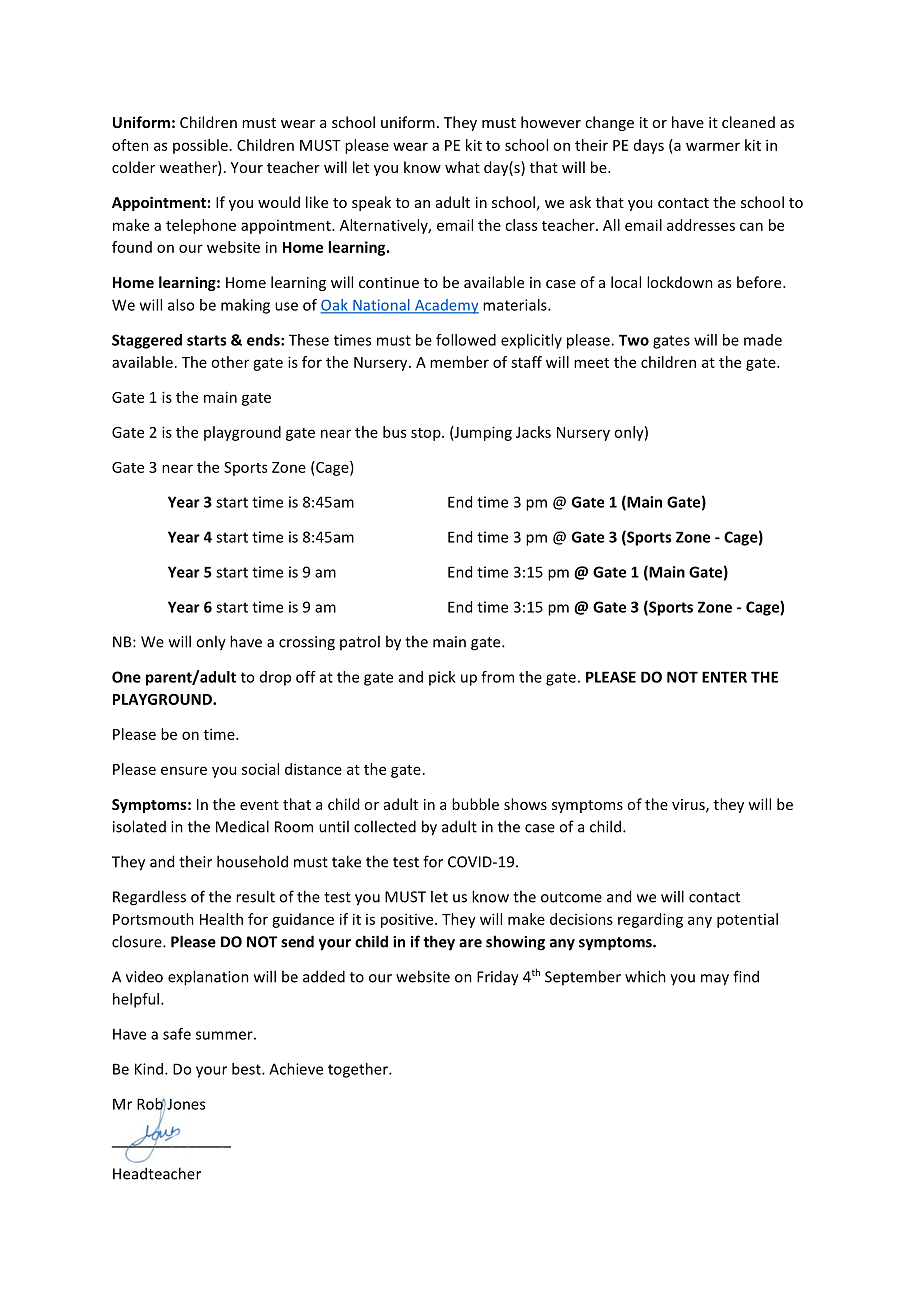  Describe the element at coordinates (230, 362) in the document. I see `other` at that location.
